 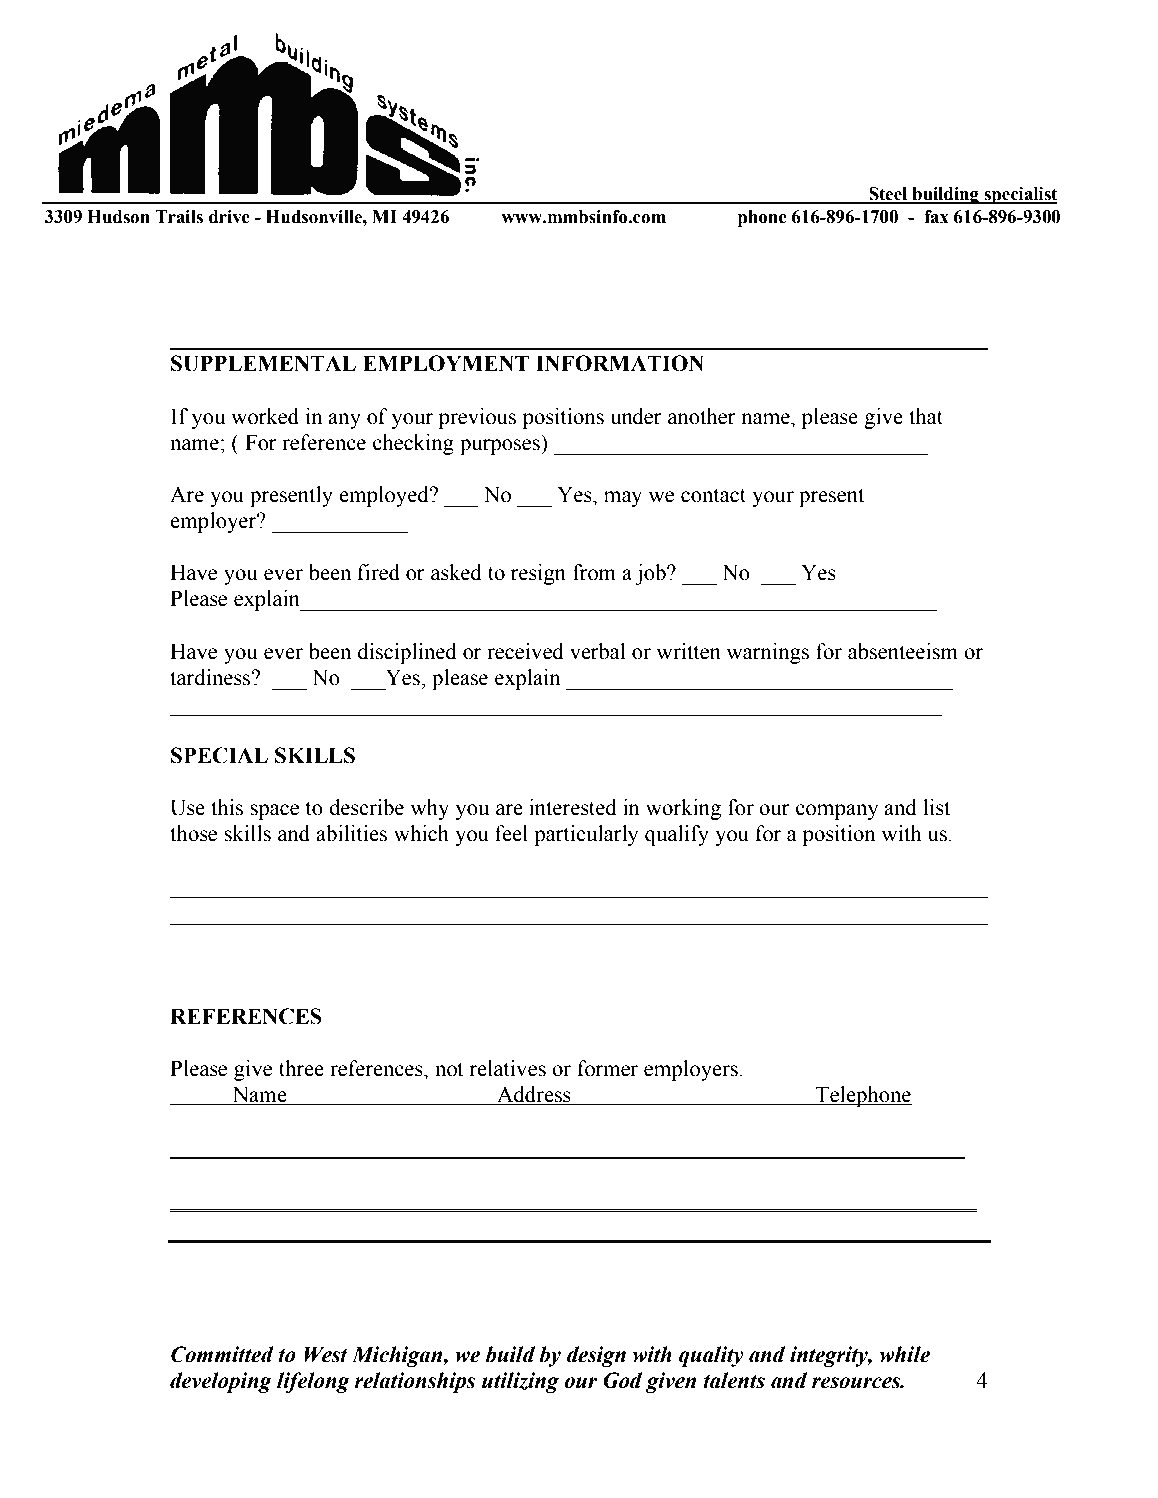 What do you see at coordinates (222, 1354) in the screenshot?
I see `Committed` at bounding box center [222, 1354].
